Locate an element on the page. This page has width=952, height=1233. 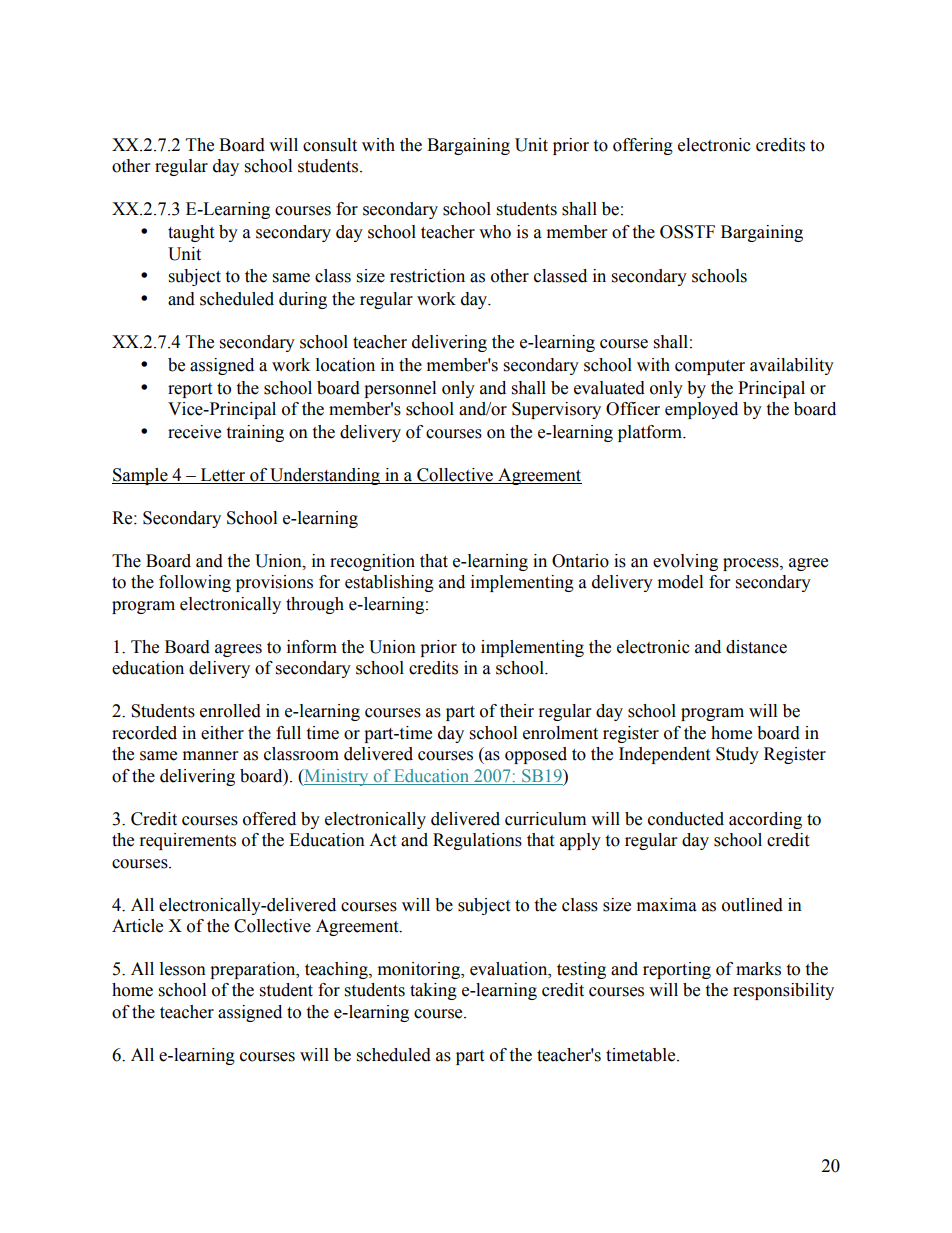
their is located at coordinates (517, 711).
